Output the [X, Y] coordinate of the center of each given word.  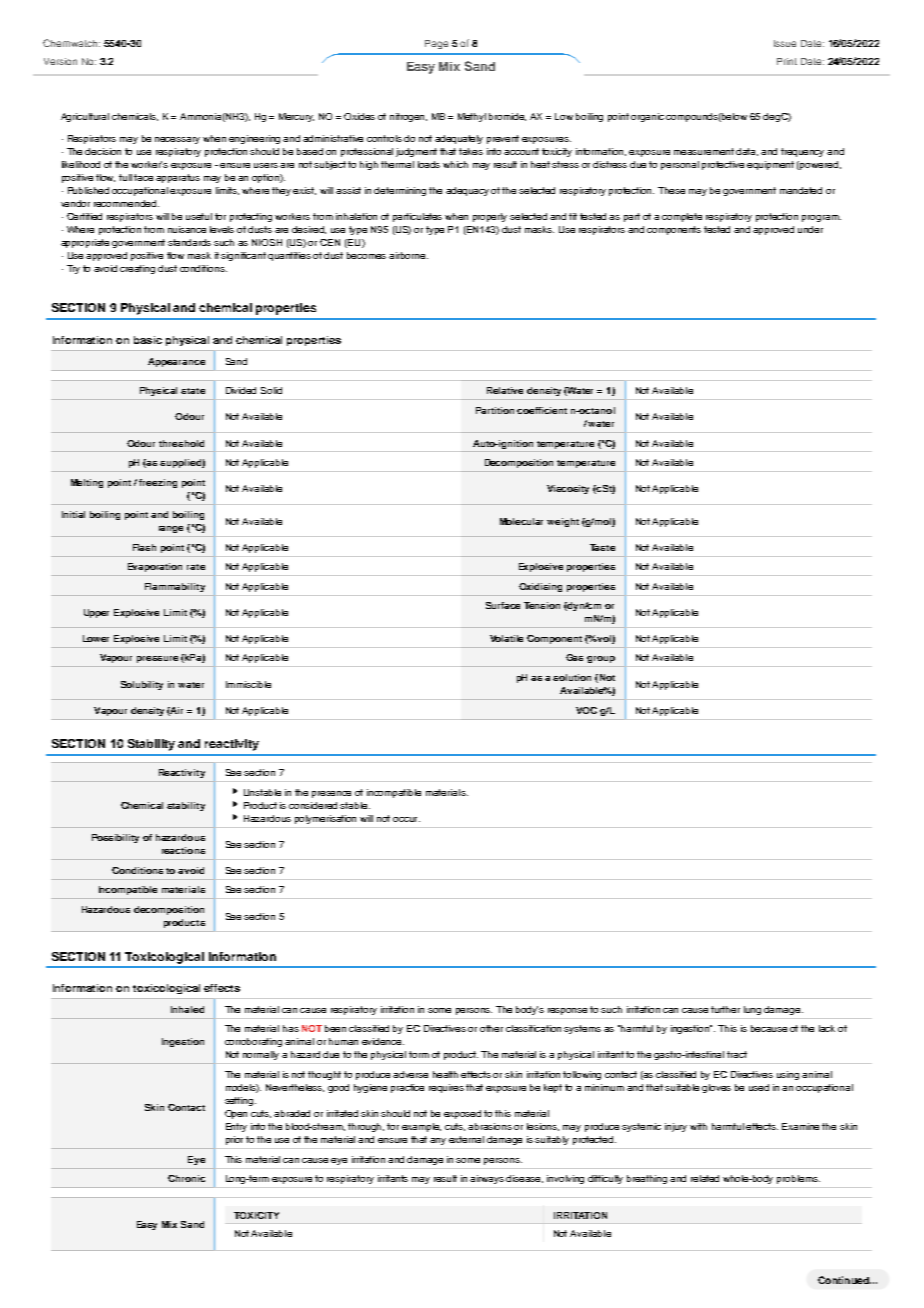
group [601, 659]
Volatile [506, 638]
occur [406, 819]
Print [787, 61]
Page [436, 44]
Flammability [175, 587]
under [810, 229]
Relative [505, 390]
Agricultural [85, 117]
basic [148, 340]
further [725, 1009]
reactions [183, 850]
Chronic [186, 1178]
